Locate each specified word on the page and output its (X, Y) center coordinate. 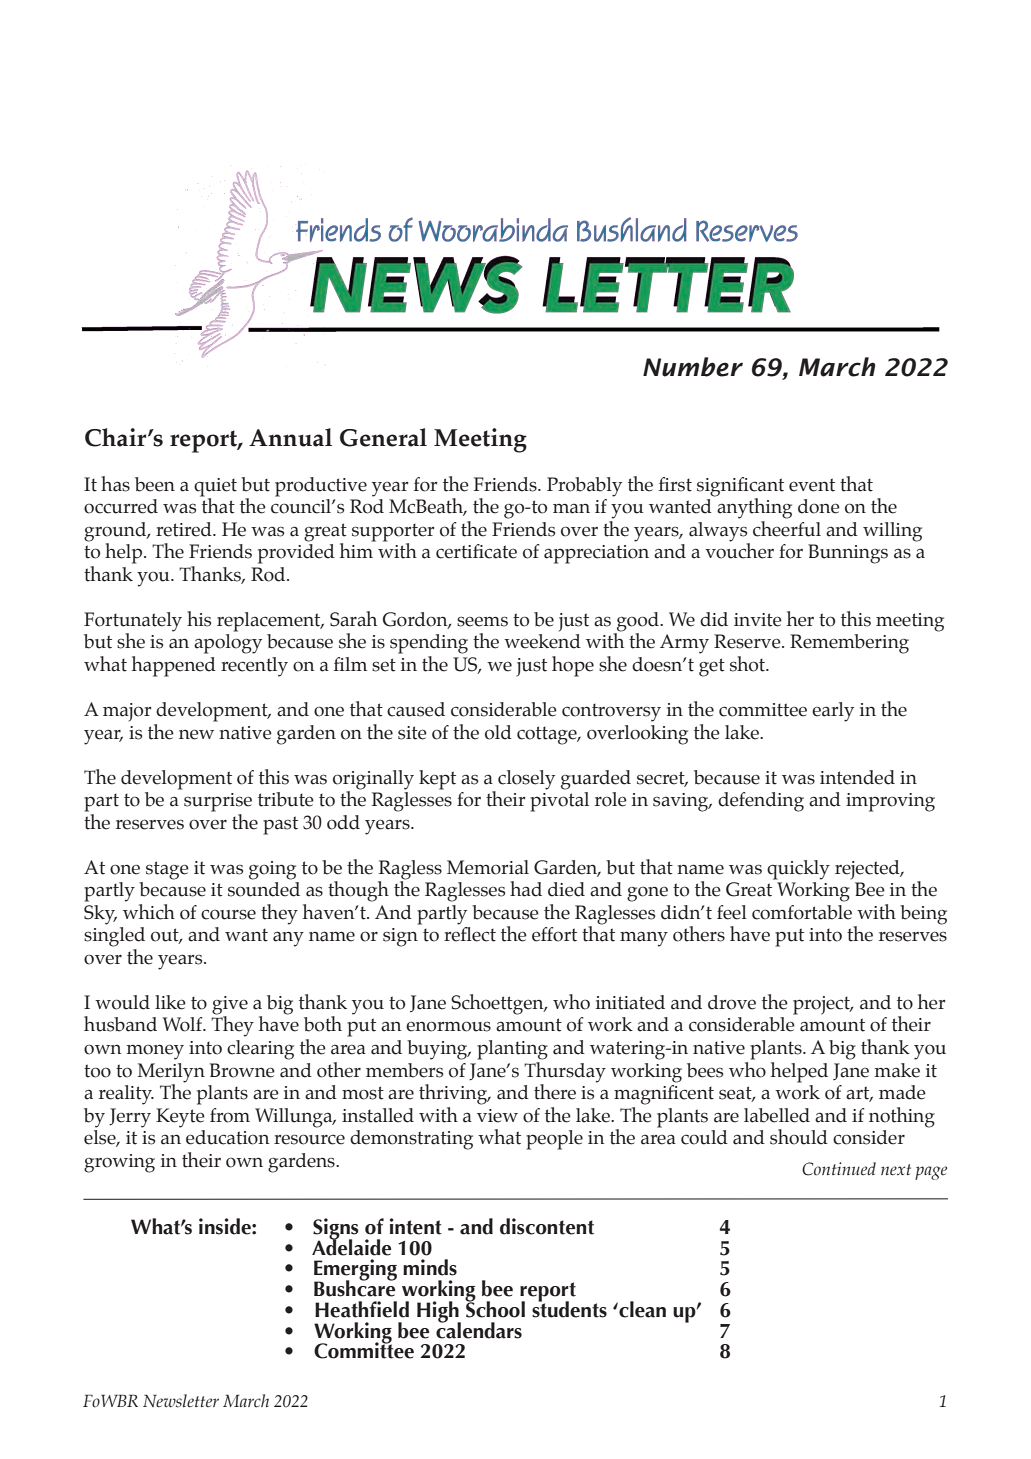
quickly (798, 870)
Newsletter (181, 1401)
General (383, 437)
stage (167, 870)
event (812, 485)
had (526, 889)
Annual (290, 437)
